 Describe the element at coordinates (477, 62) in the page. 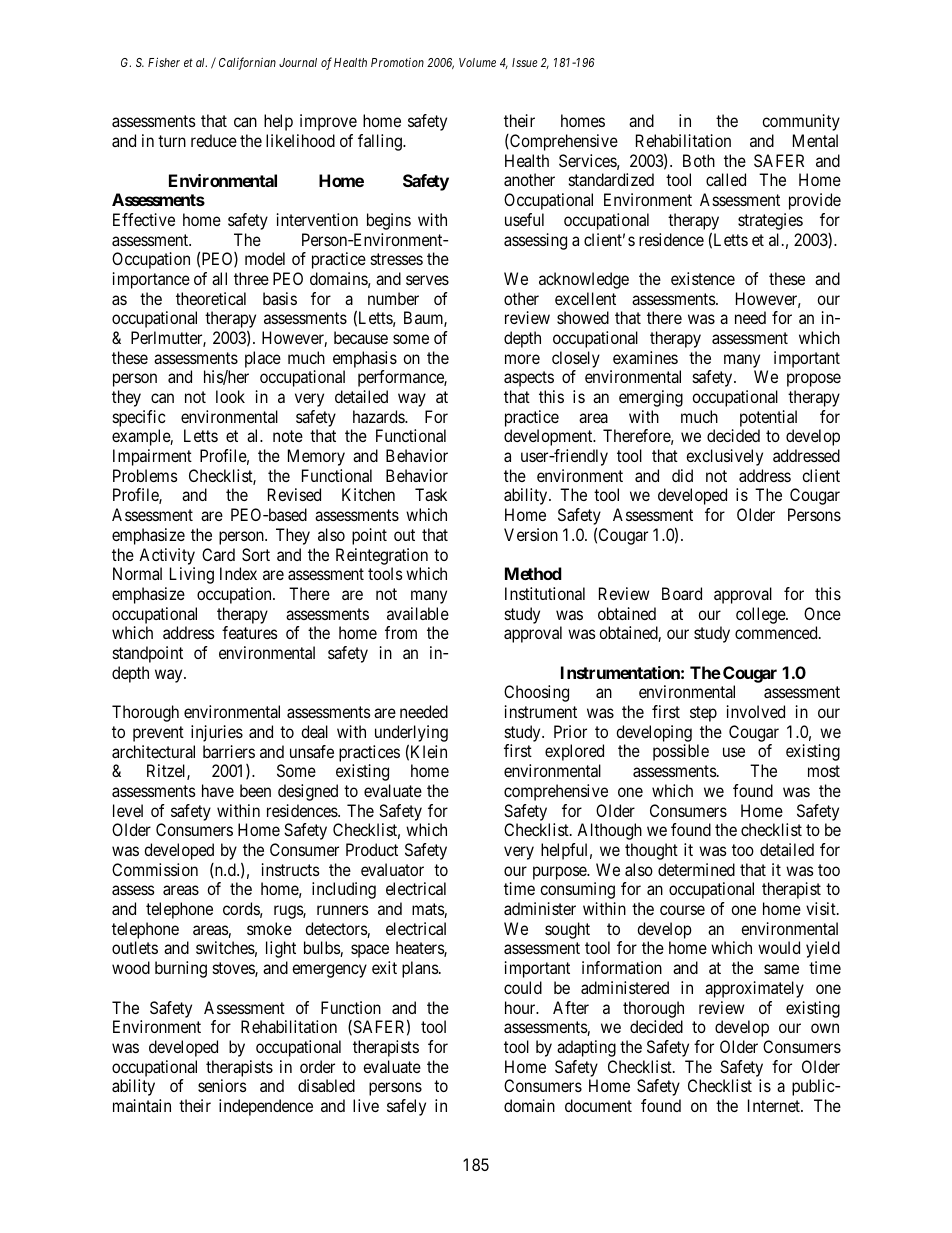

I see `Volume` at that location.
